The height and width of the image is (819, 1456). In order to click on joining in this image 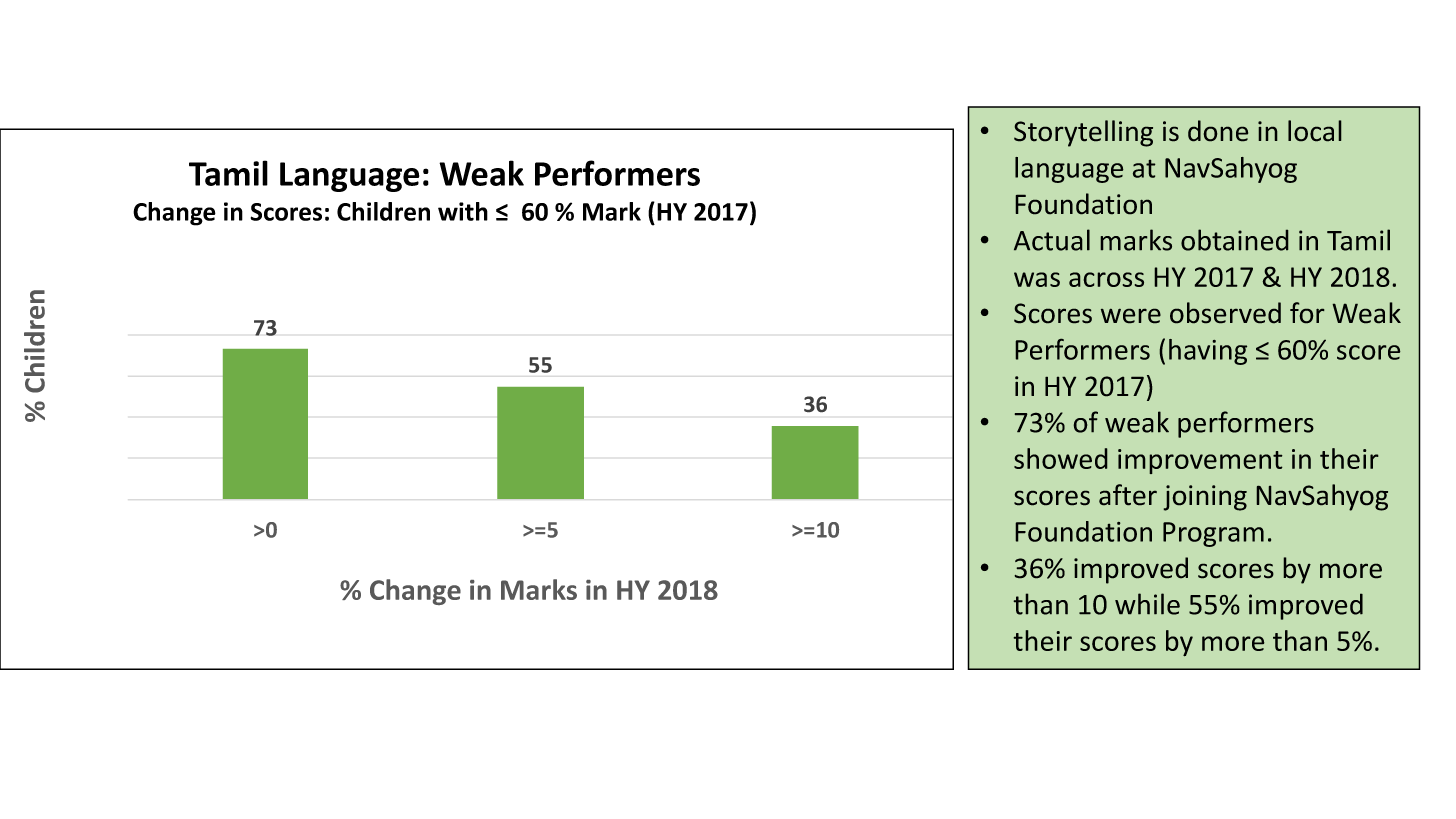, I will do `click(1205, 498)`.
